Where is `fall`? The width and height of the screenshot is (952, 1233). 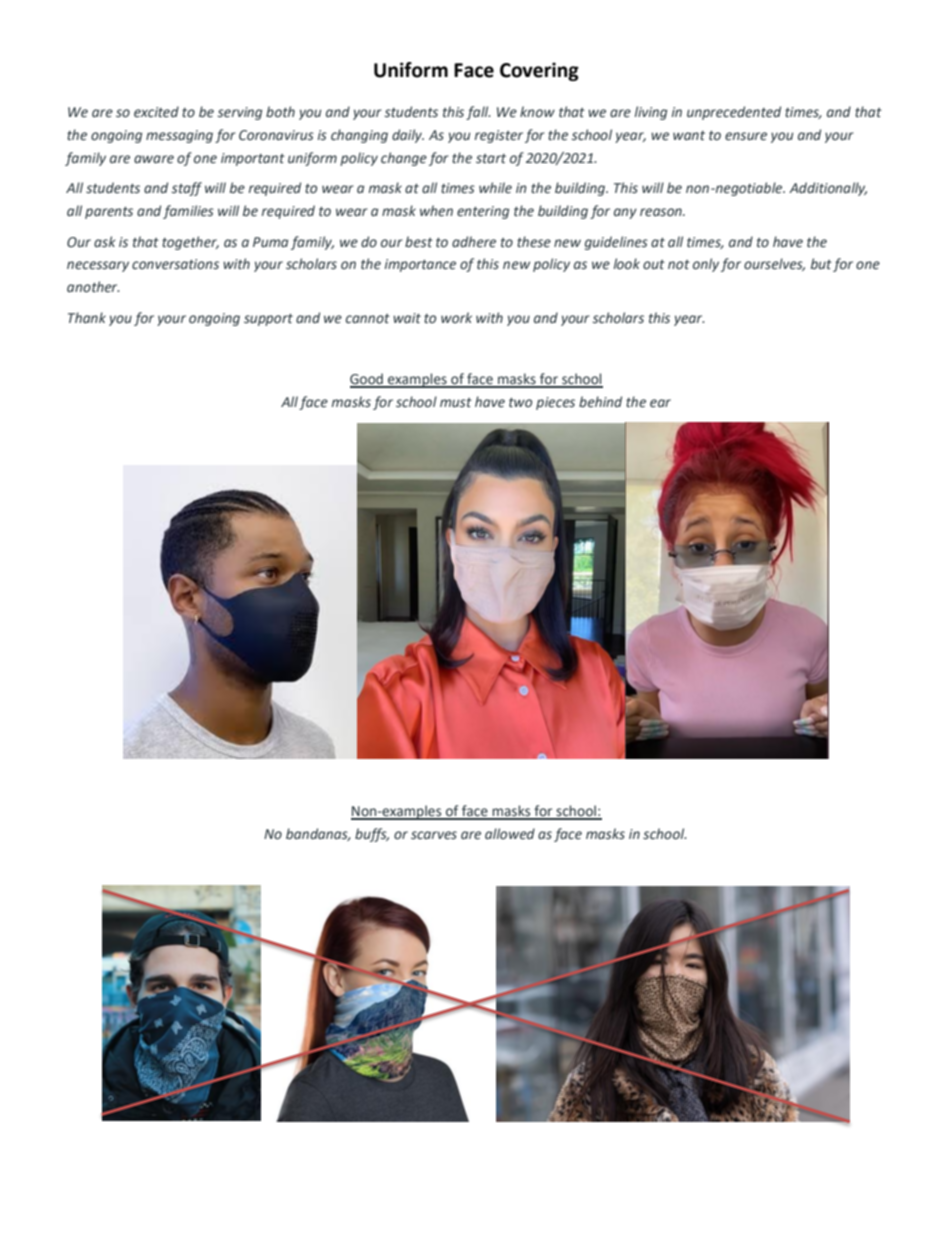 fall is located at coordinates (478, 113).
